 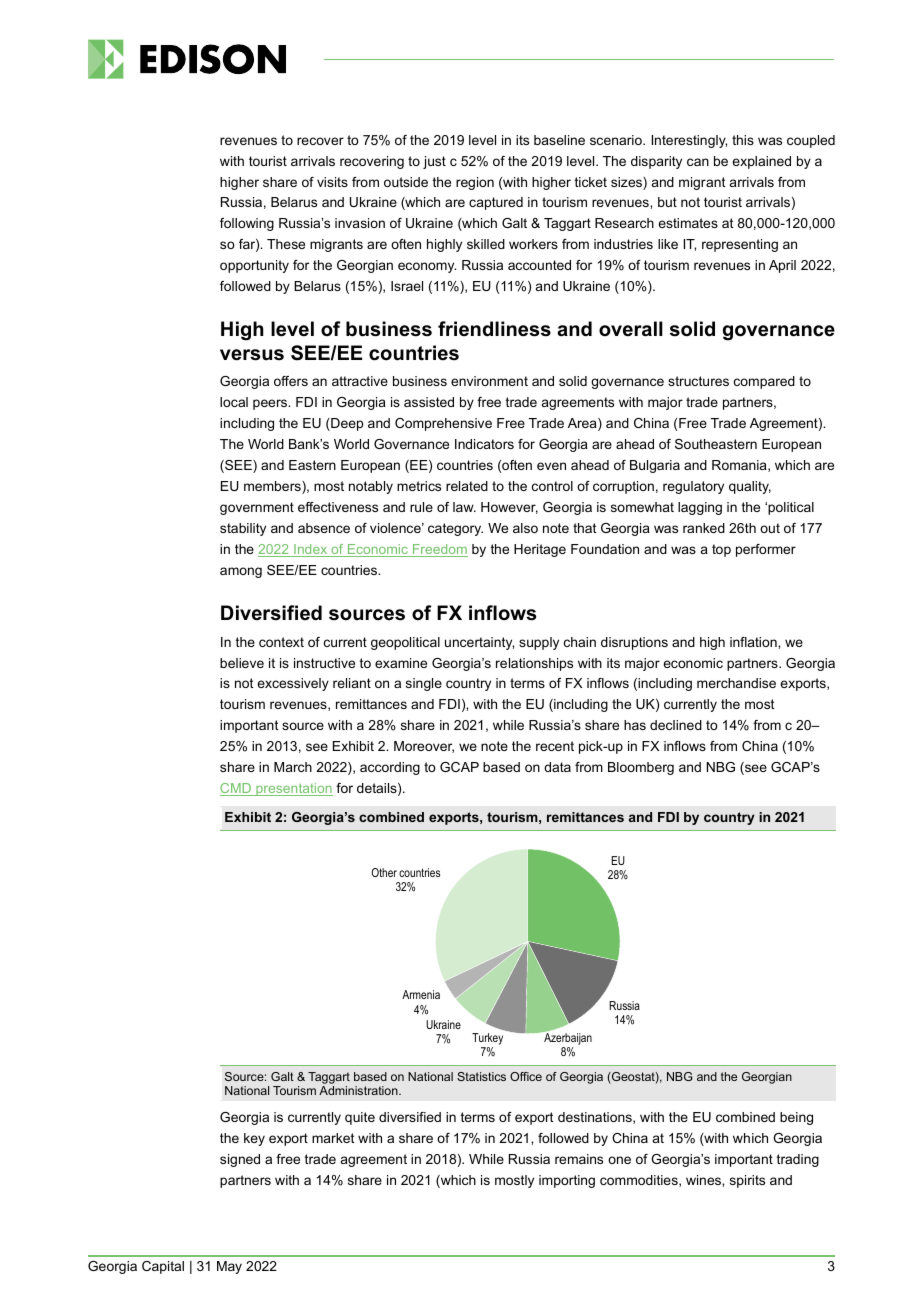 I want to click on merchandise, so click(x=736, y=683).
